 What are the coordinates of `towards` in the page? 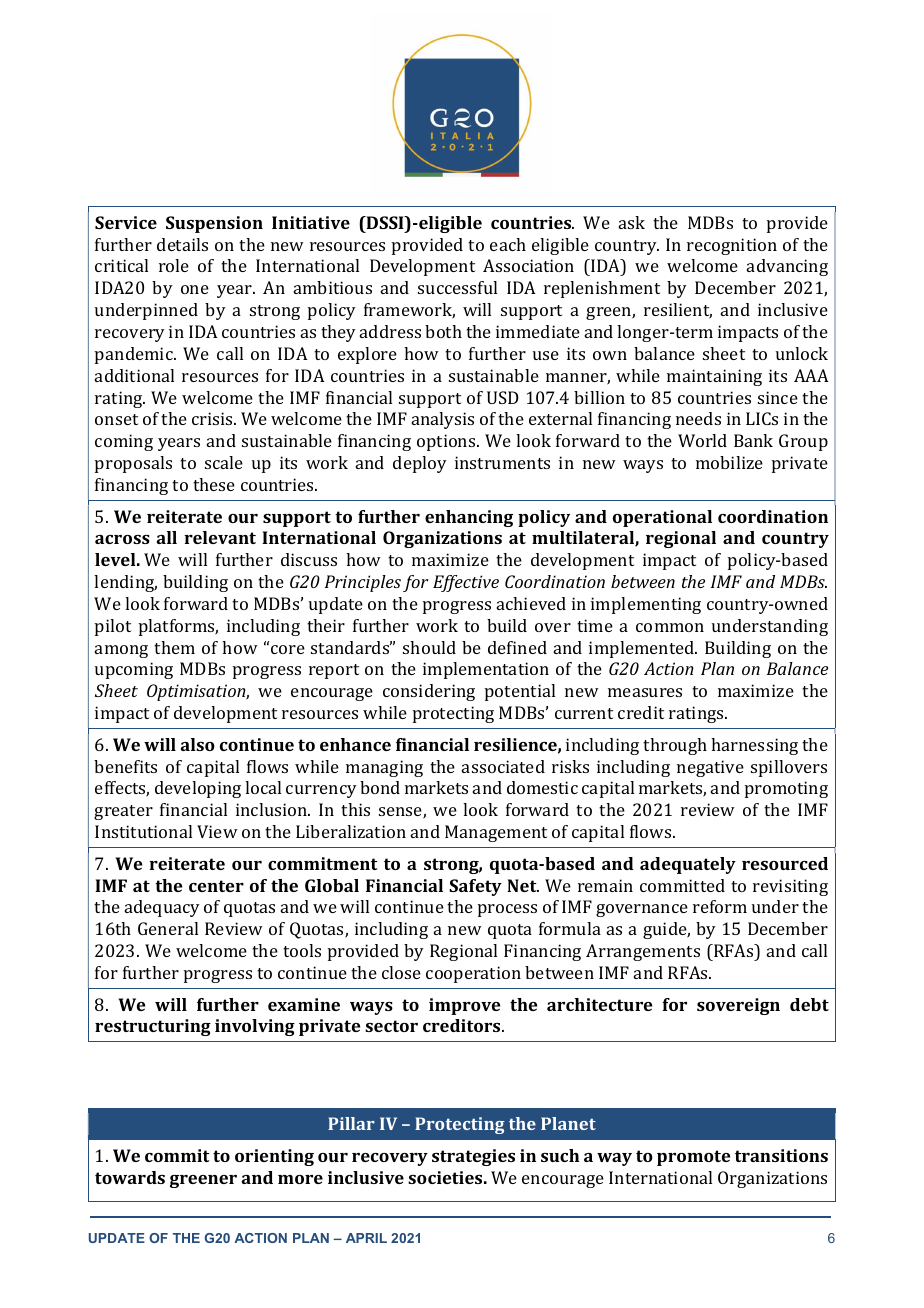 It's located at (130, 1177).
